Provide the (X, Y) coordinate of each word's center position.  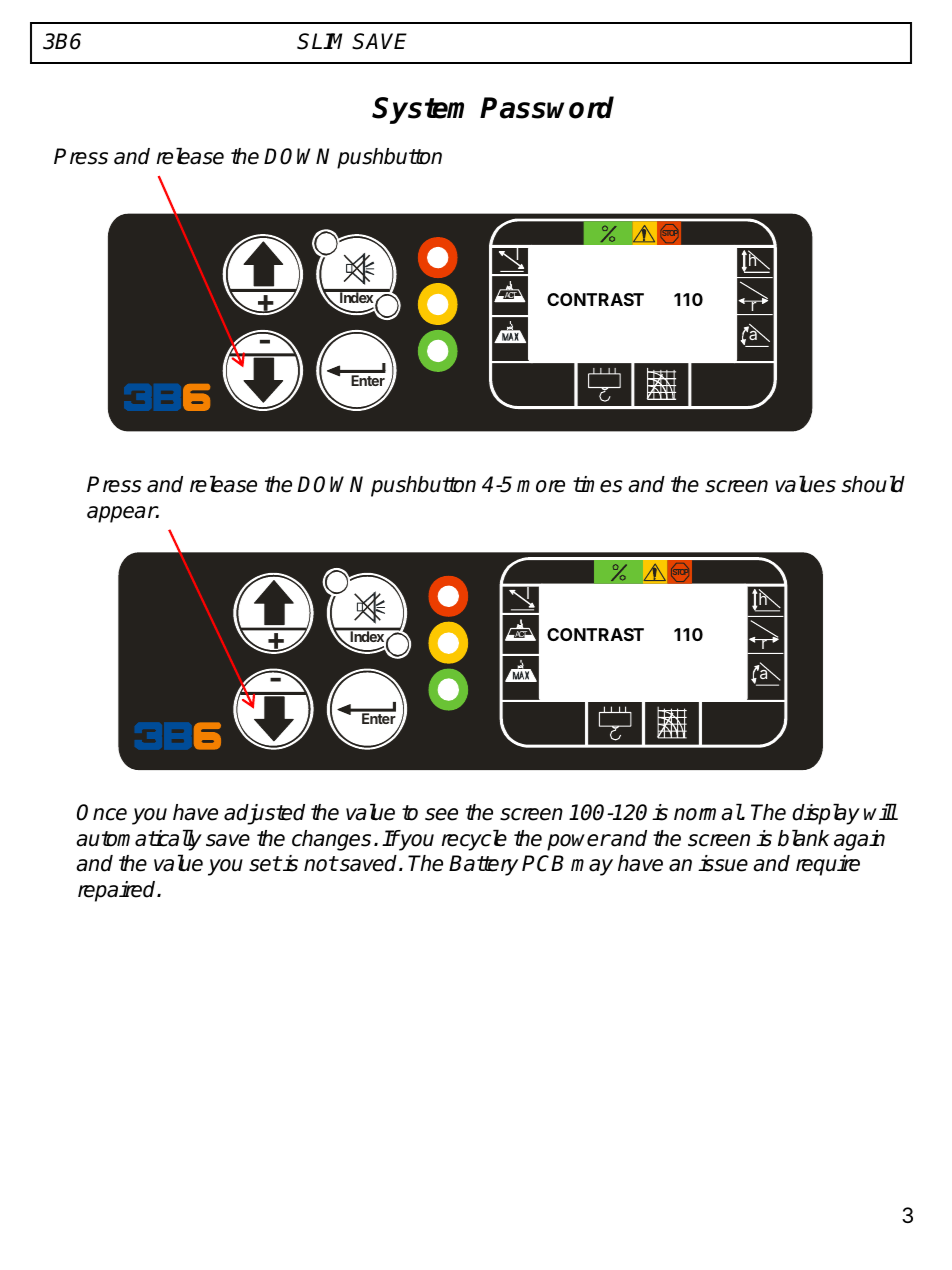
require (828, 865)
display (826, 814)
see (441, 814)
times (598, 484)
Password (547, 107)
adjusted (264, 814)
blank (804, 838)
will (880, 811)
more (541, 486)
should (873, 484)
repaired (118, 891)
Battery (483, 865)
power (578, 842)
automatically (139, 840)
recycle (474, 840)
